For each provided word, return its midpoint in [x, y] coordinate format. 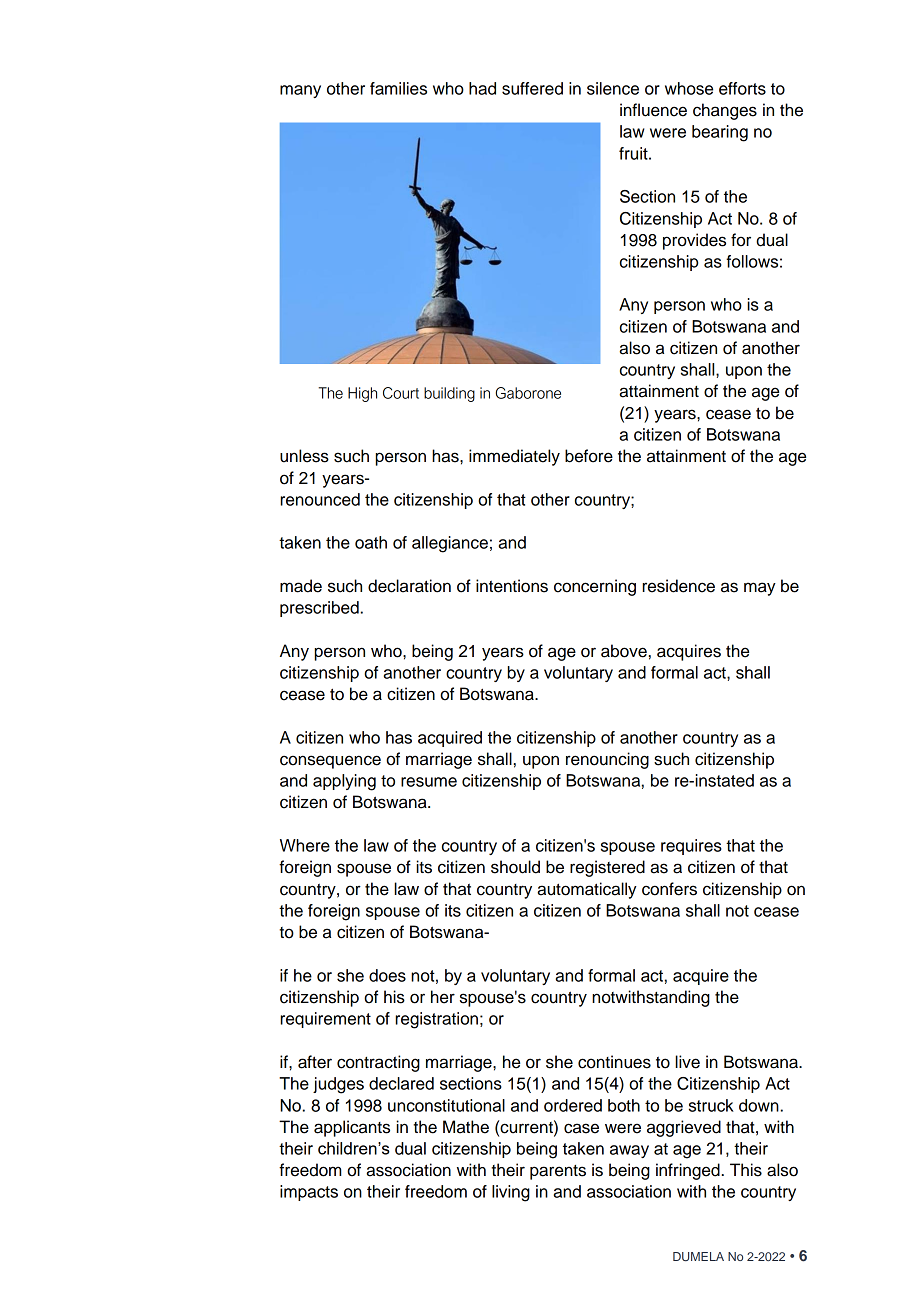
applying [344, 782]
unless [304, 456]
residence [678, 586]
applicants [352, 1128]
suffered [532, 88]
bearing [720, 133]
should [515, 867]
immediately [514, 457]
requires [691, 847]
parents [558, 1172]
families [398, 88]
